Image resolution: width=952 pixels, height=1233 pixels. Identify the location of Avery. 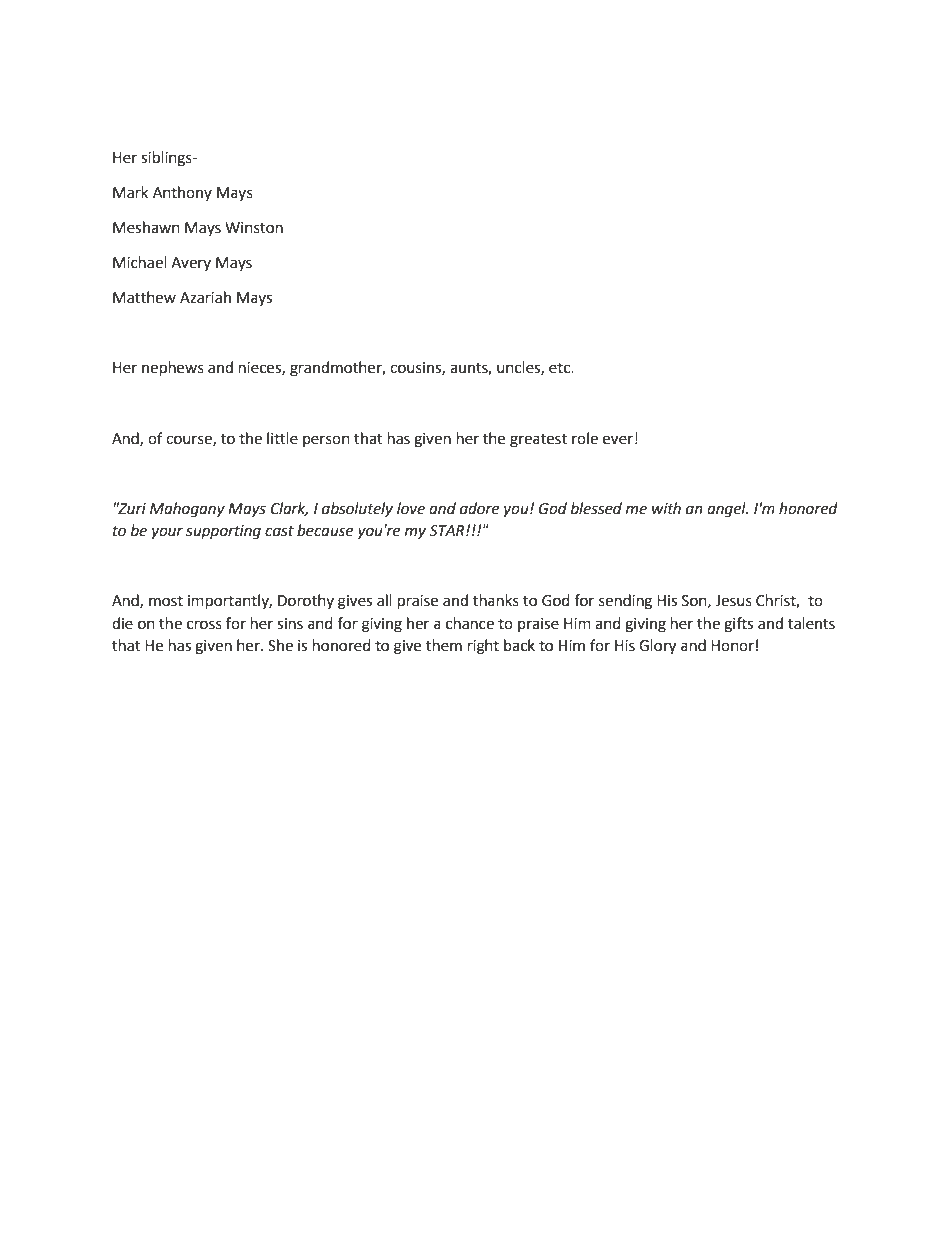
(191, 264).
